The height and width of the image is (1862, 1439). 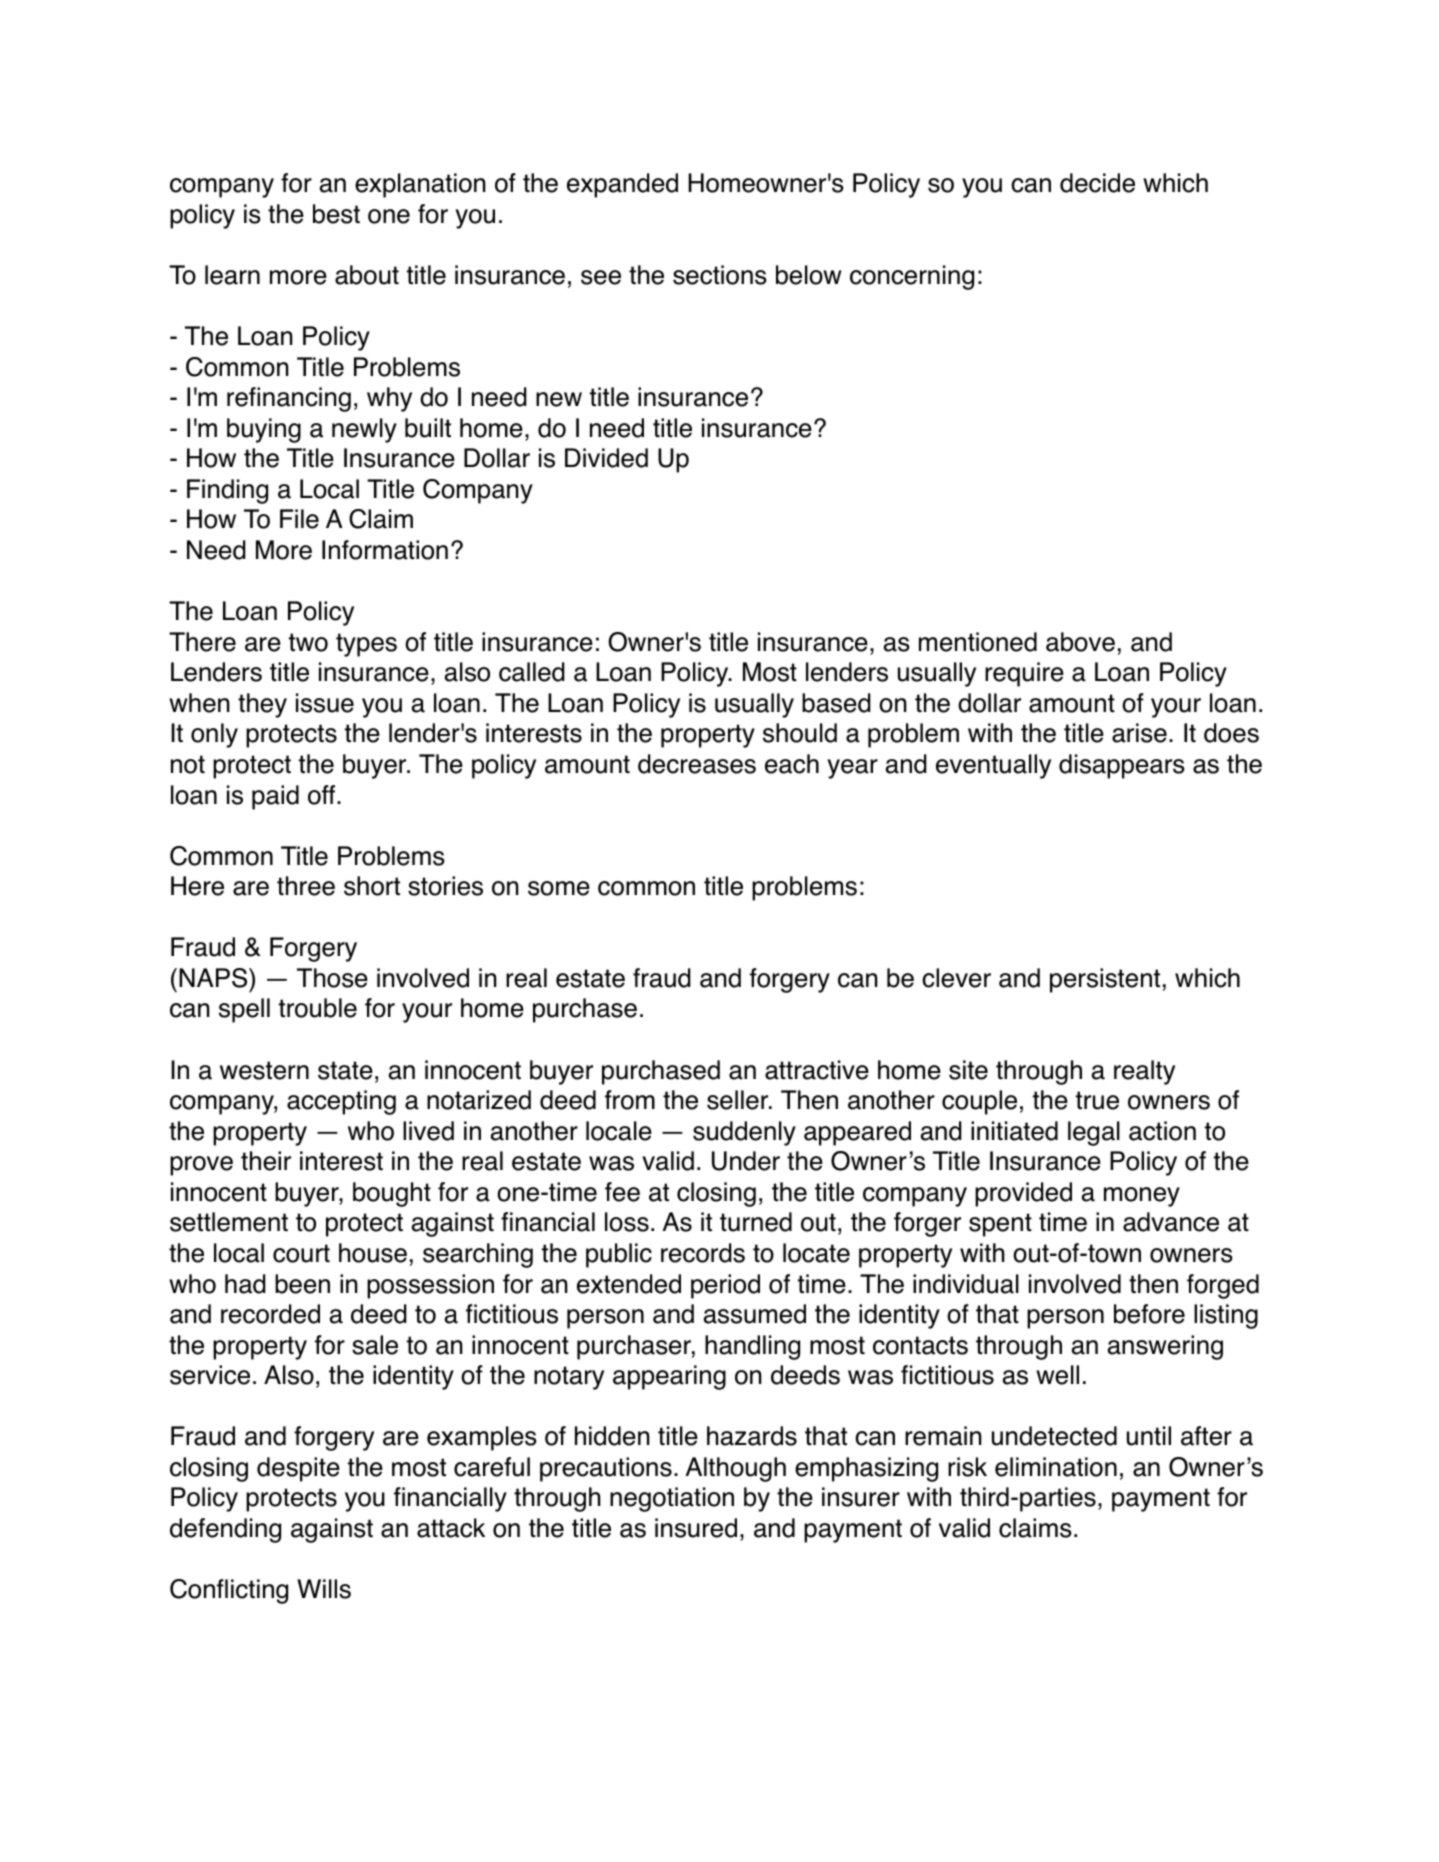 What do you see at coordinates (1097, 183) in the image?
I see `decide` at bounding box center [1097, 183].
